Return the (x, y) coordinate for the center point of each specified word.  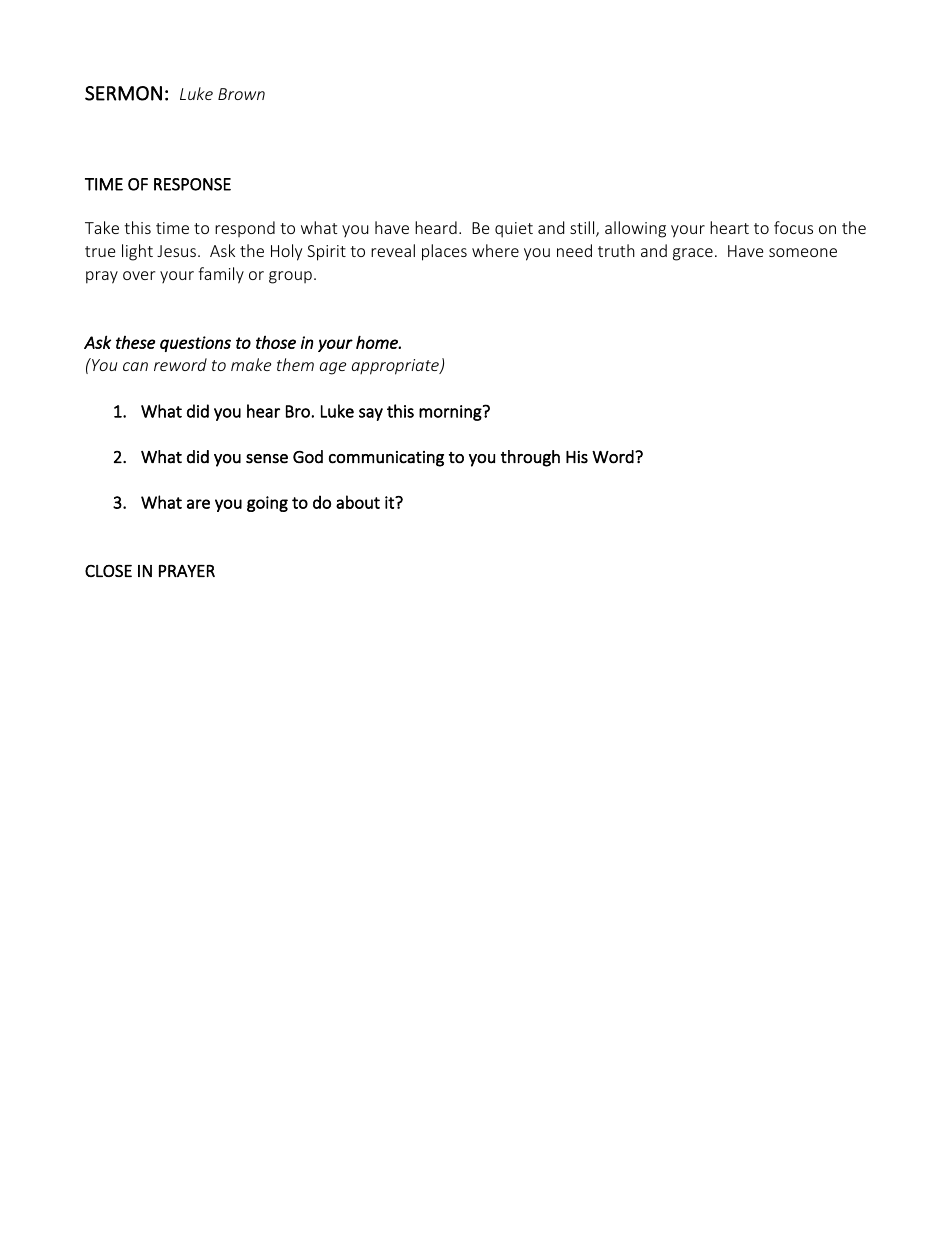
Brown (241, 94)
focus (793, 227)
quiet (514, 230)
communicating (386, 459)
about (358, 502)
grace (693, 254)
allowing (635, 229)
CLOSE (108, 571)
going (267, 504)
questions (195, 344)
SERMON (123, 93)
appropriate (396, 367)
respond (245, 229)
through (530, 458)
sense (267, 459)
